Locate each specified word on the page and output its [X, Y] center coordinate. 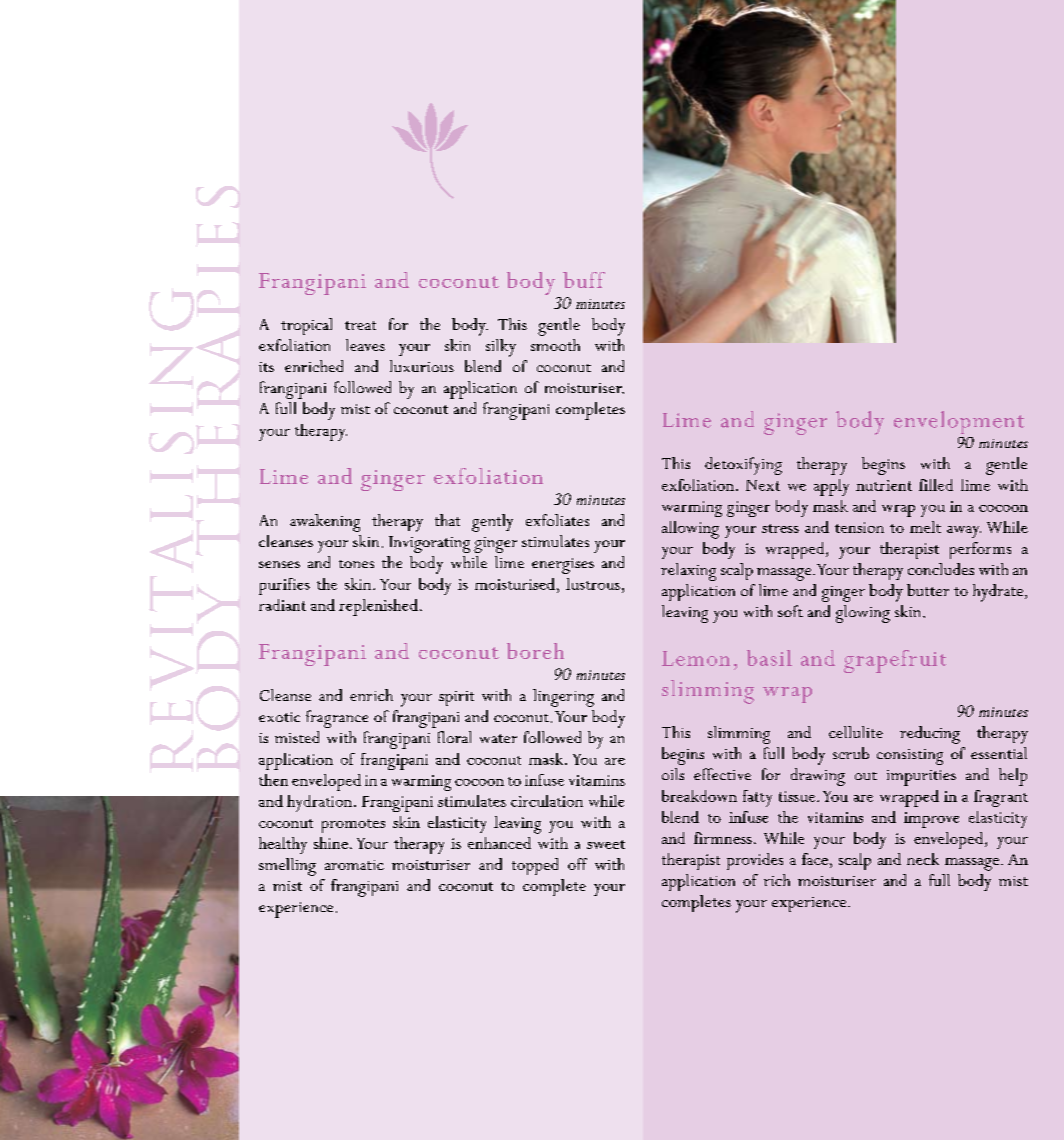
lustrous [593, 584]
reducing [930, 735]
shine [331, 843]
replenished [378, 607]
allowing [690, 530]
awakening [325, 523]
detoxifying [743, 466]
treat [360, 325]
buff [584, 280]
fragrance [337, 719]
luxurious [422, 366]
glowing [863, 614]
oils [673, 774]
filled [936, 485]
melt [925, 527]
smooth [555, 345]
